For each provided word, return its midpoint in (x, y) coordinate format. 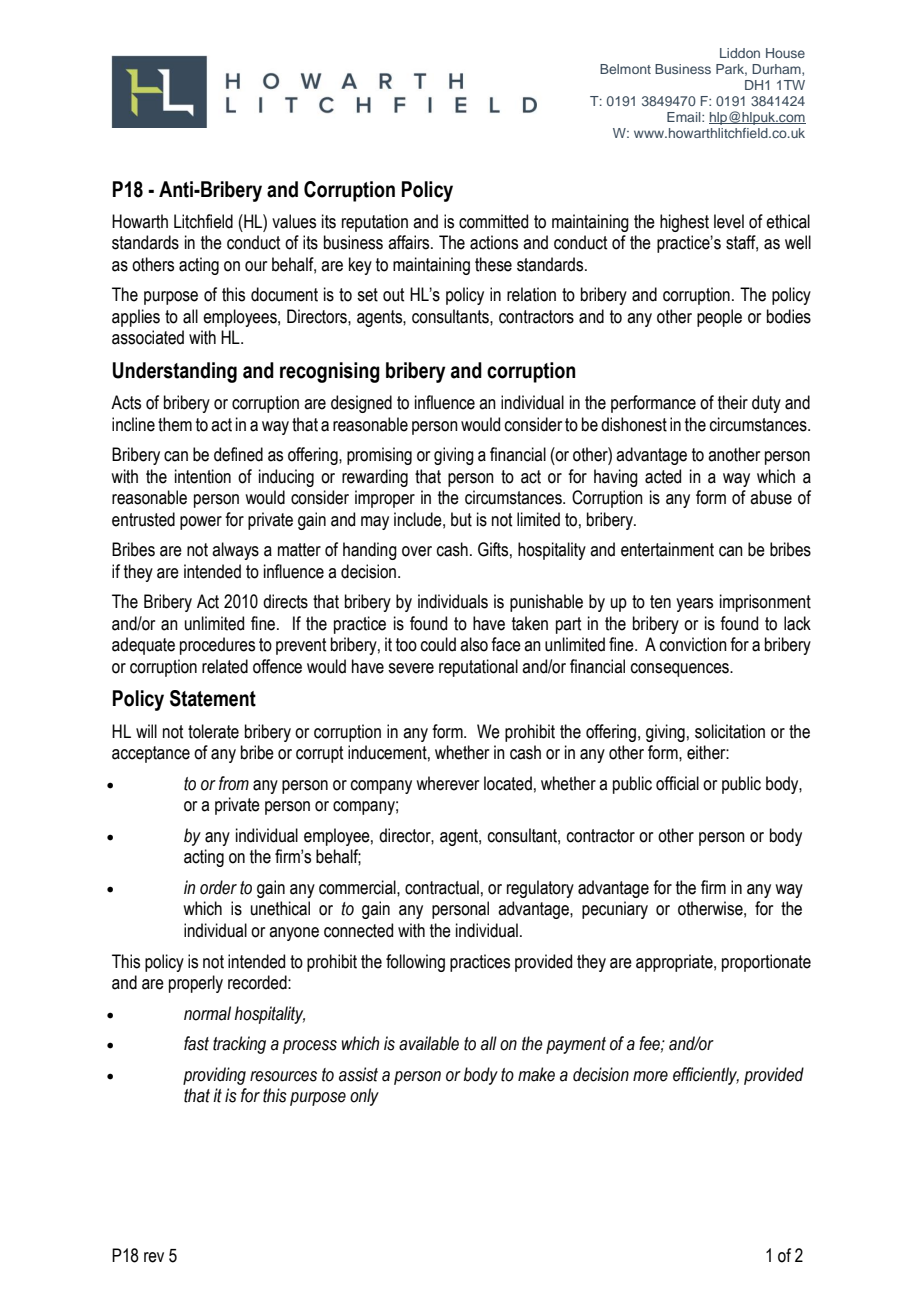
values (294, 221)
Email (685, 117)
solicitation (730, 731)
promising (379, 456)
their (733, 402)
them (175, 424)
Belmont (625, 69)
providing (214, 1076)
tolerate (213, 731)
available (429, 1043)
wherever (447, 783)
